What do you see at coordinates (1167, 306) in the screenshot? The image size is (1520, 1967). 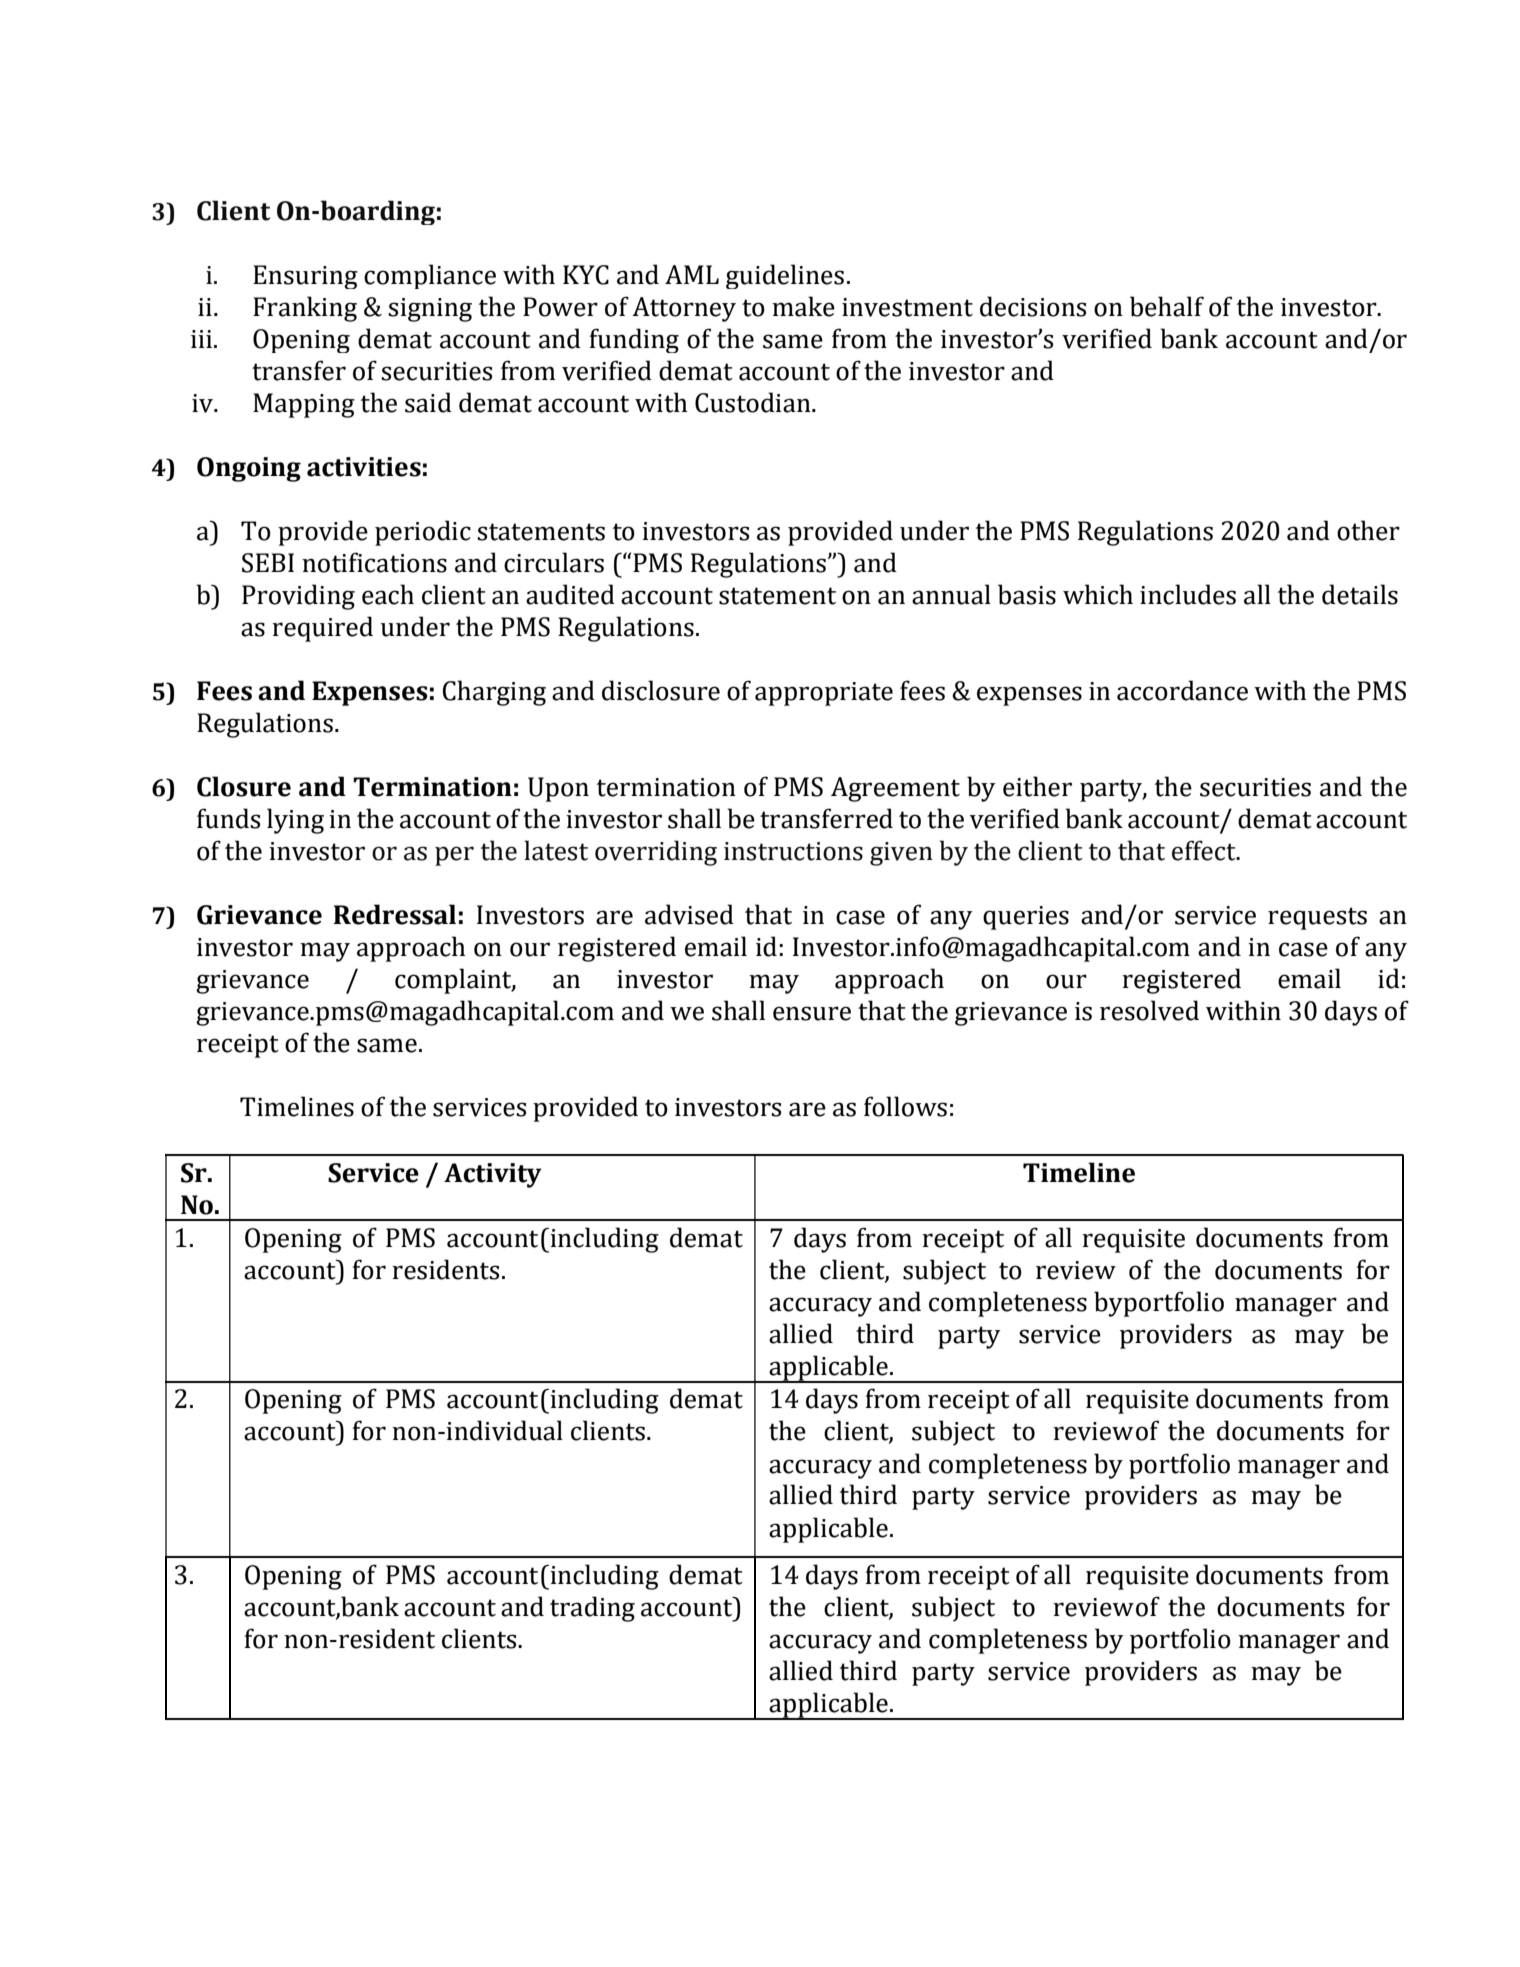 I see `behalf` at bounding box center [1167, 306].
